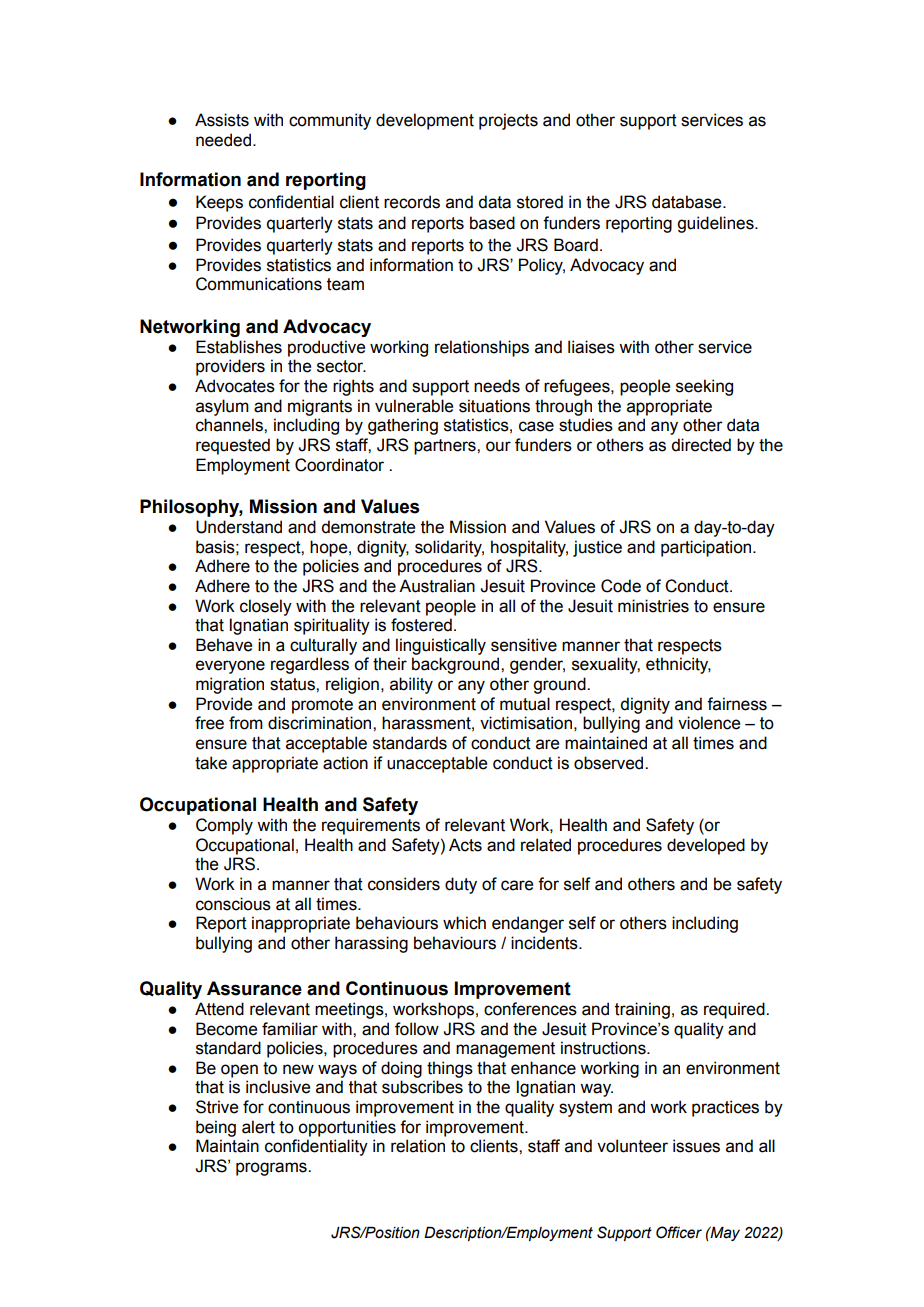 This page has height=1307, width=924. Describe the element at coordinates (272, 1169) in the page. I see `programs` at that location.
